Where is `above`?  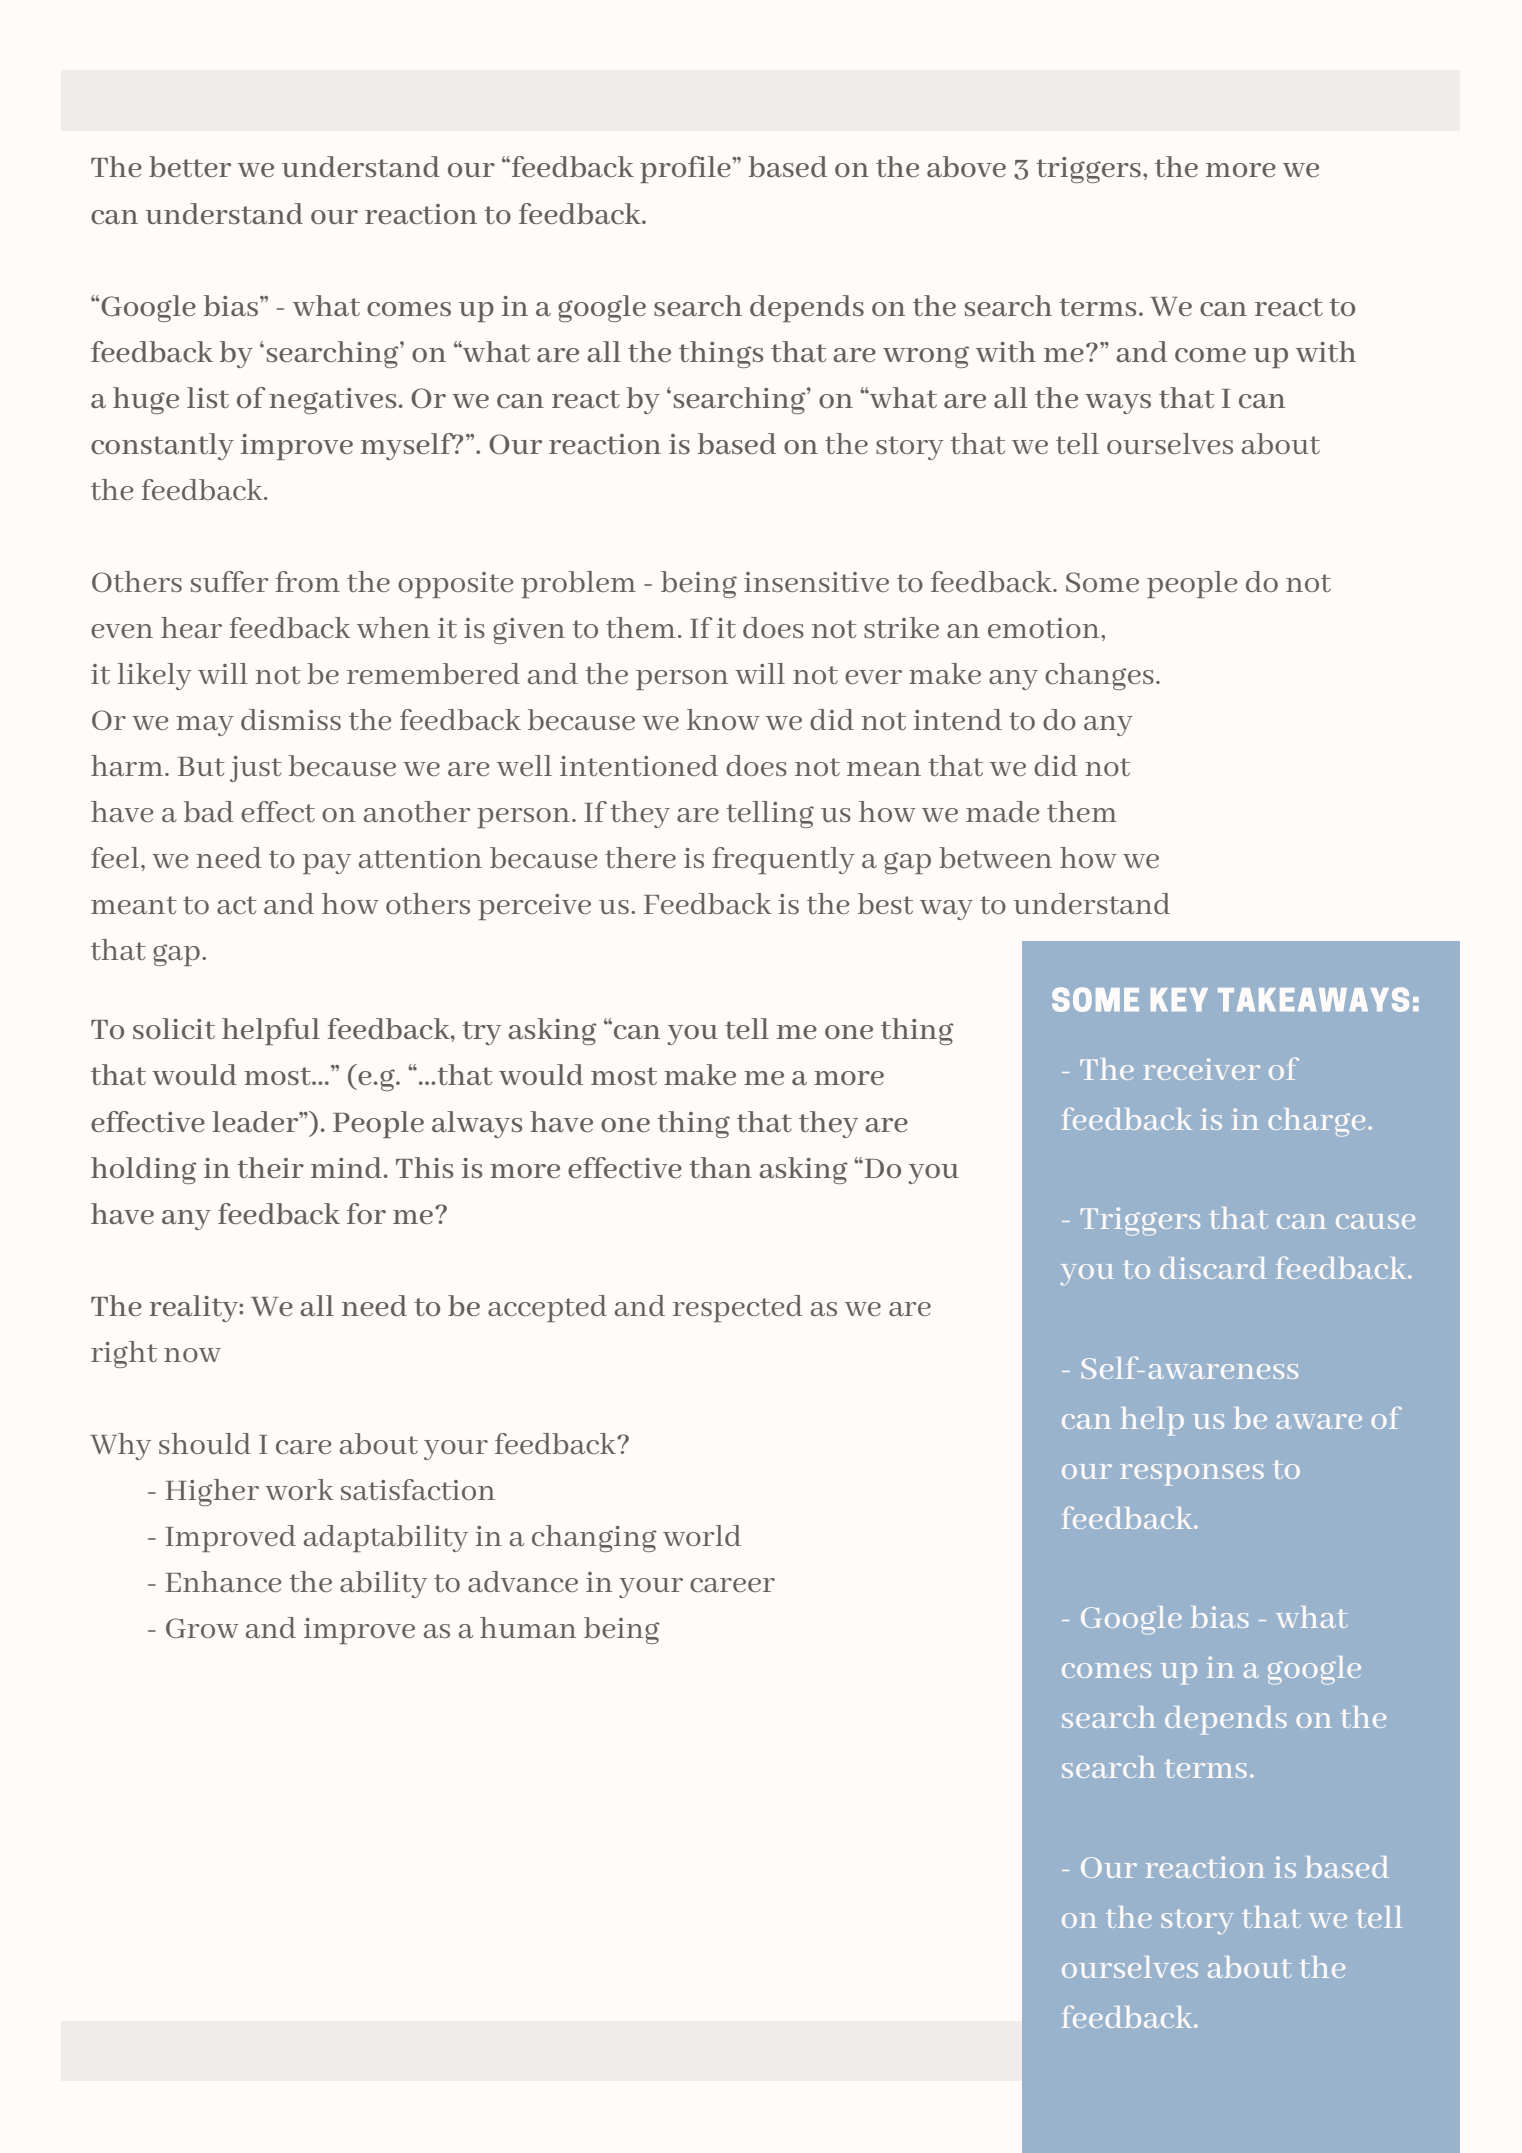 above is located at coordinates (966, 166).
